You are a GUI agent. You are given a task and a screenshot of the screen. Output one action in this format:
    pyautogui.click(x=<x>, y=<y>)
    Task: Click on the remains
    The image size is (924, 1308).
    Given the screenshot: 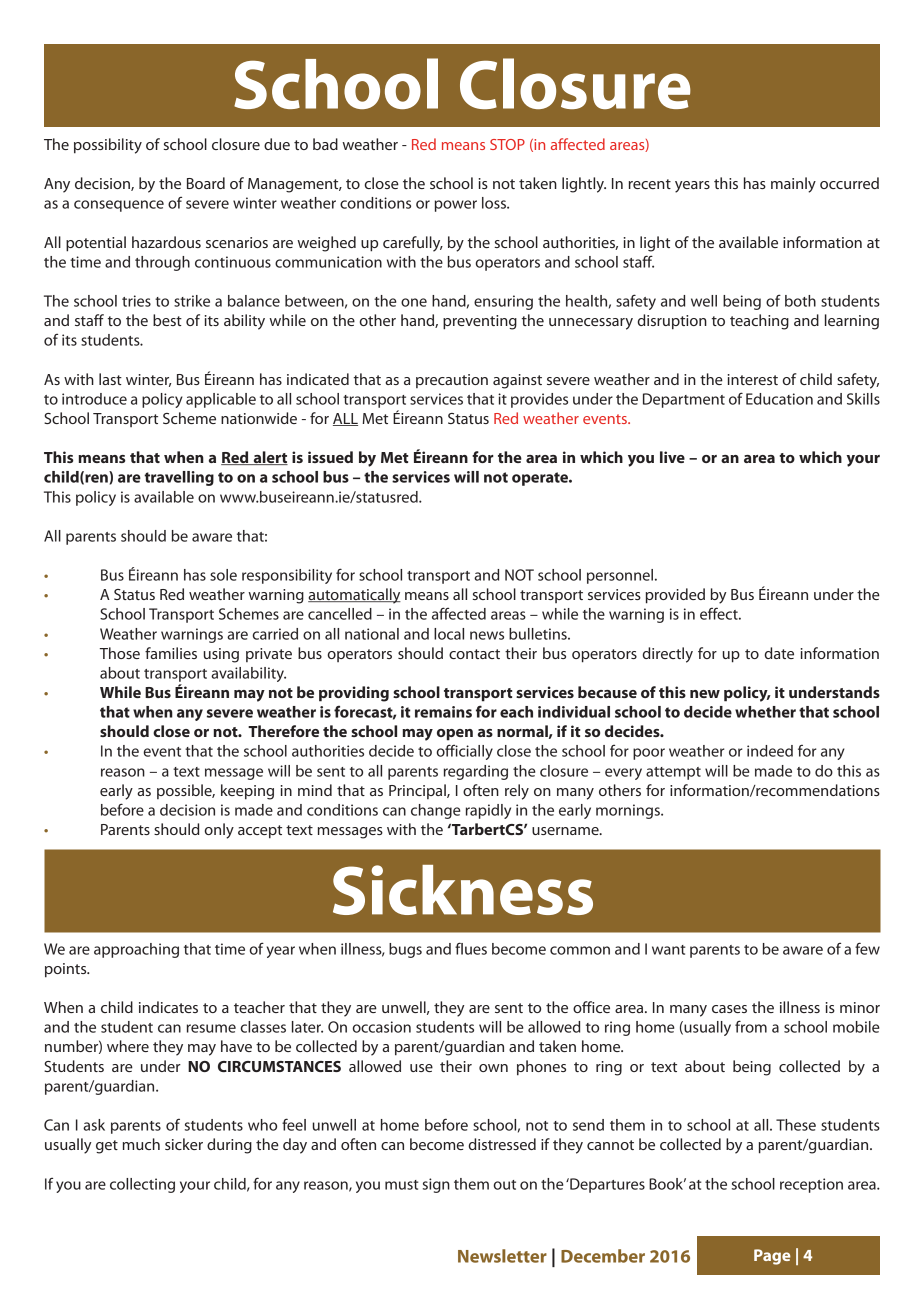 What is the action you would take?
    pyautogui.click(x=443, y=712)
